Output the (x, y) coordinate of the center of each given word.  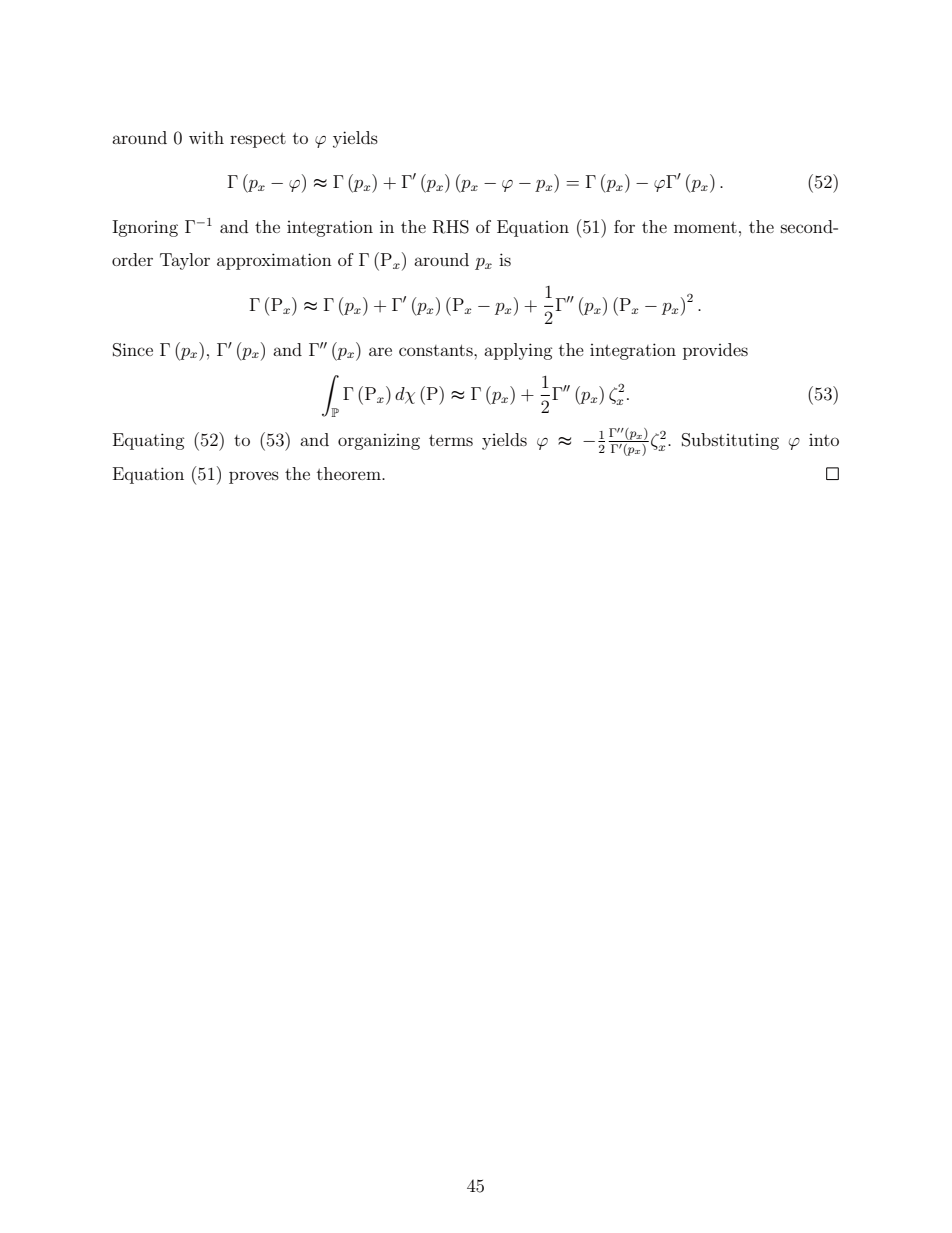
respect (258, 140)
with (206, 137)
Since (133, 350)
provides (715, 351)
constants (437, 350)
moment (705, 227)
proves (254, 477)
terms (451, 440)
